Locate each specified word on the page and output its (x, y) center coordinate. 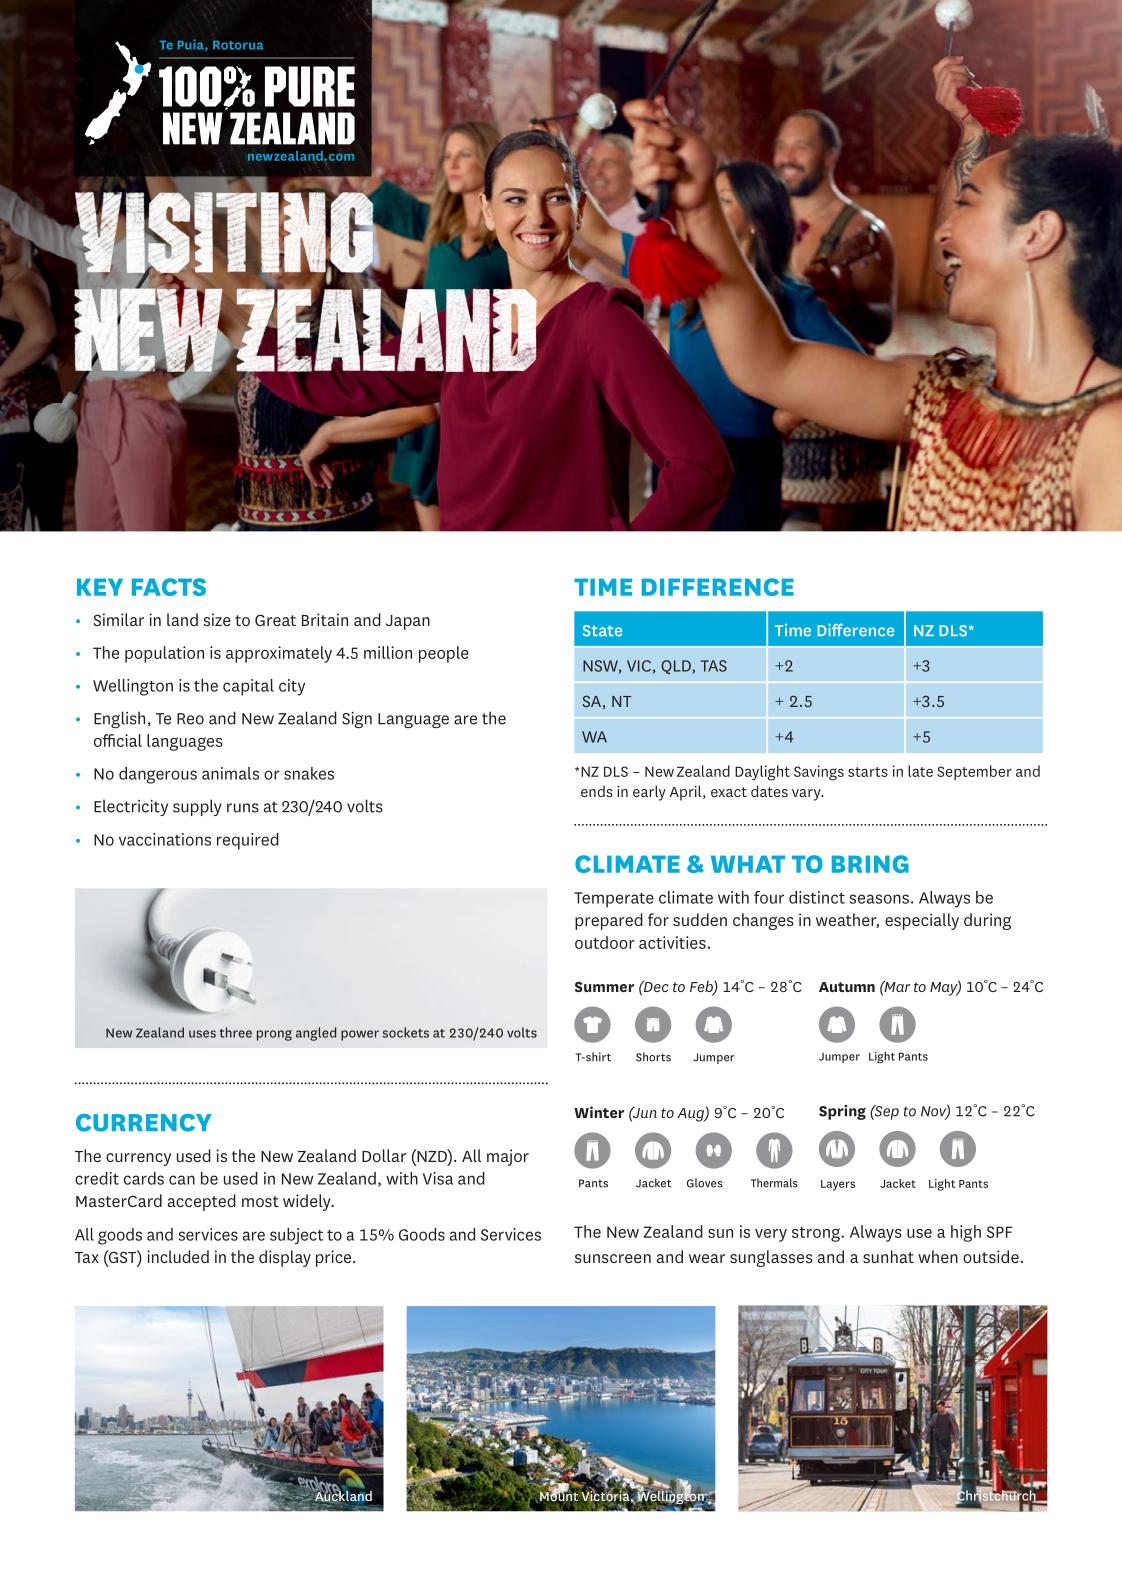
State (602, 631)
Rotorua (238, 45)
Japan (408, 622)
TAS (714, 666)
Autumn (847, 987)
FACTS (169, 587)
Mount (559, 1495)
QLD (677, 667)
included (178, 1256)
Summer (604, 987)
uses (202, 1034)
